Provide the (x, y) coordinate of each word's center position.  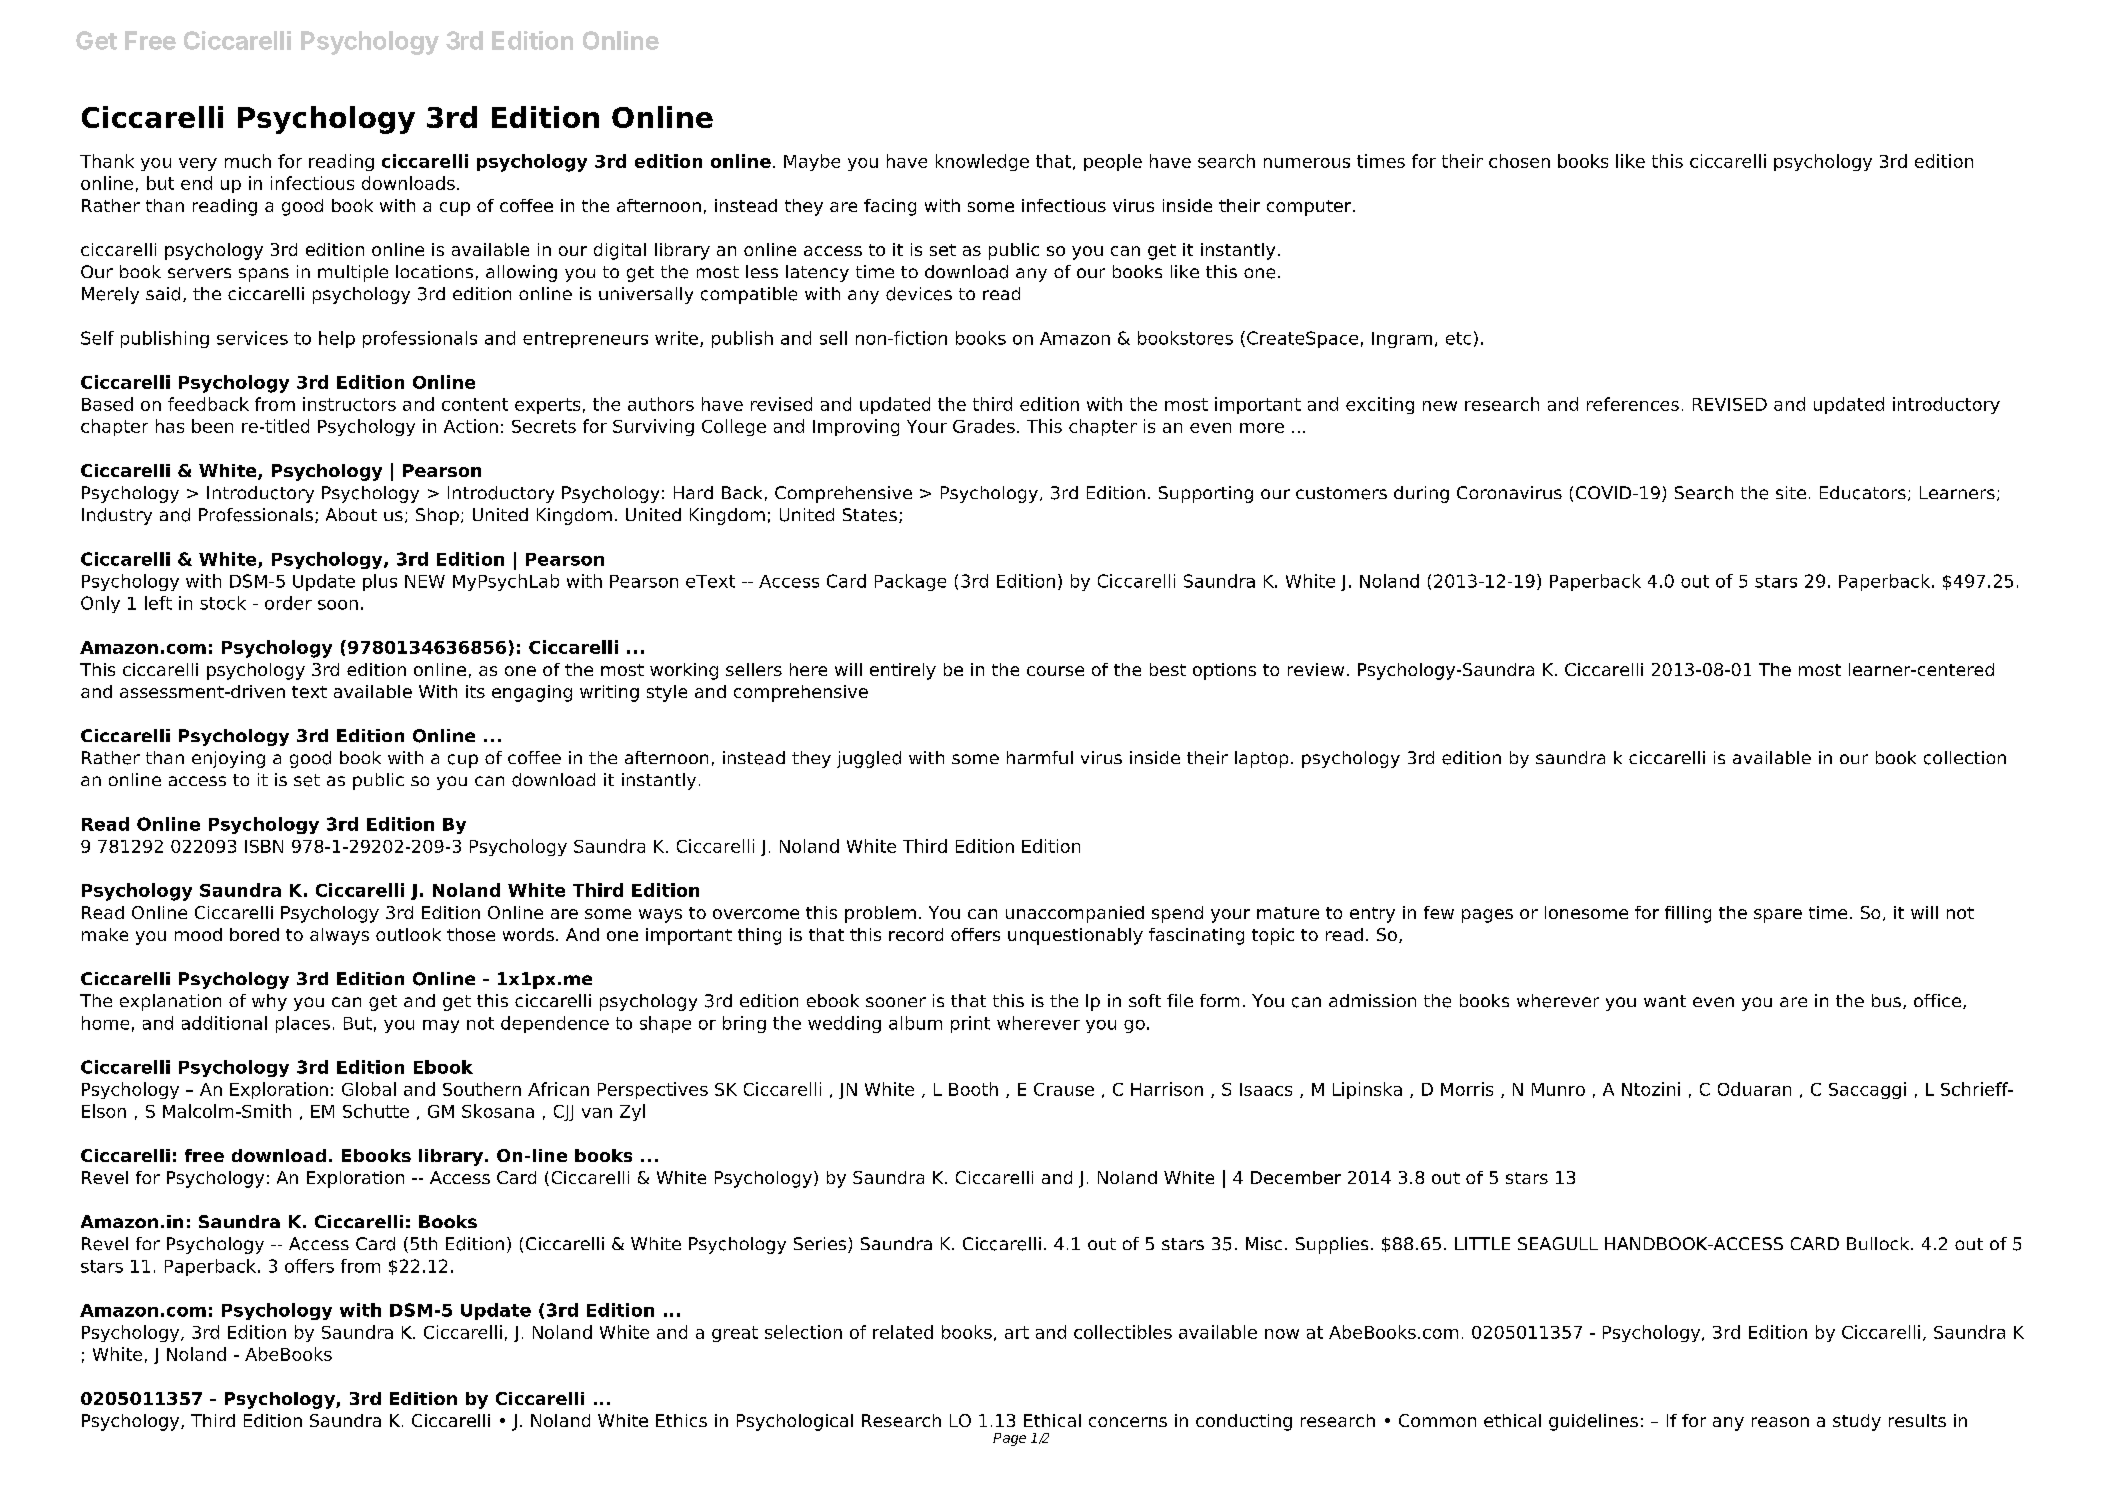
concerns (1128, 1422)
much (248, 161)
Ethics (681, 1420)
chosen (1519, 161)
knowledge (982, 162)
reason (1780, 1422)
